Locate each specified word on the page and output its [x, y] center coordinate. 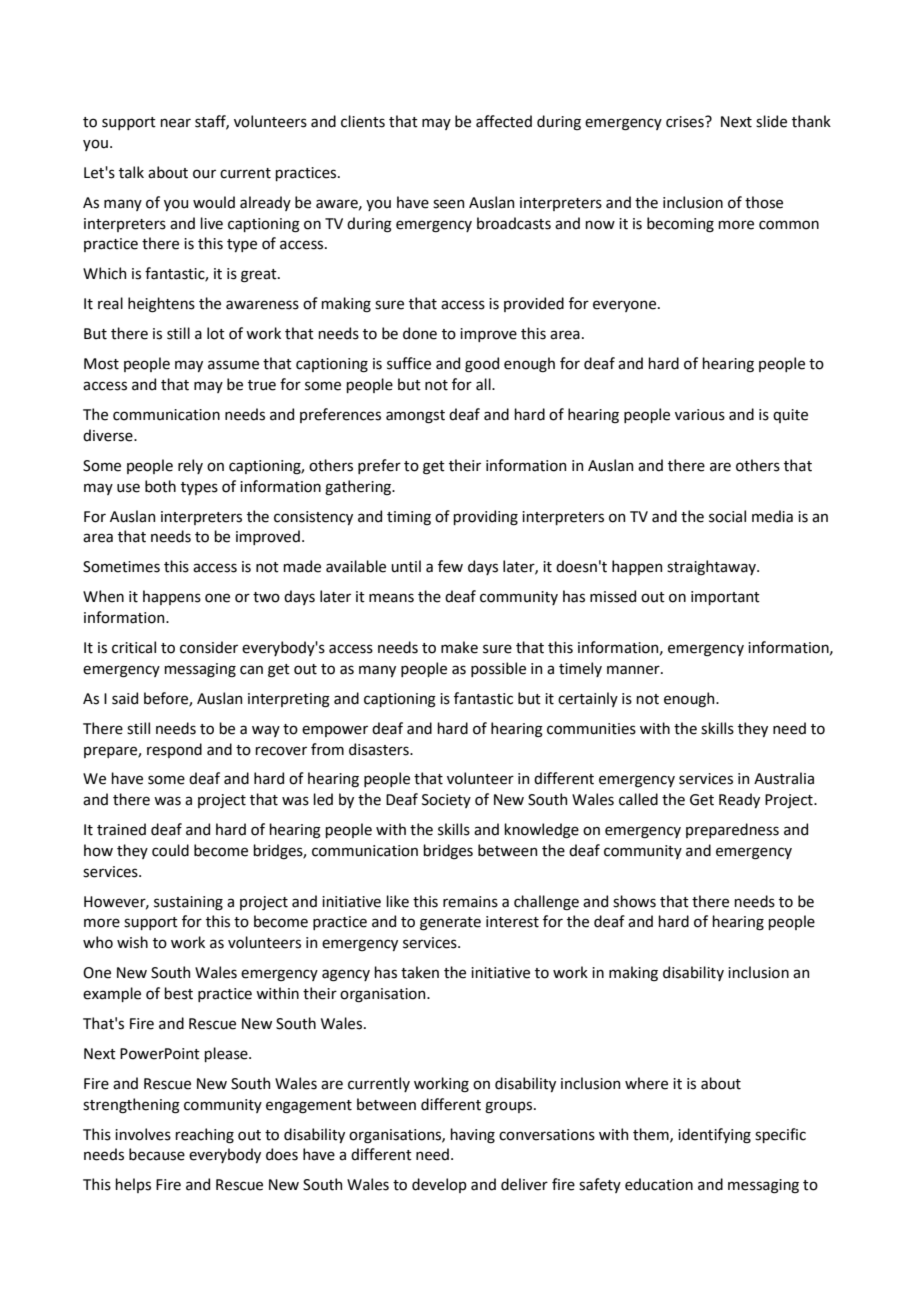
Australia [784, 778]
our [204, 174]
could [170, 850]
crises [686, 122]
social [727, 516]
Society [446, 801]
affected [504, 121]
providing [485, 517]
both [160, 486]
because [157, 1154]
